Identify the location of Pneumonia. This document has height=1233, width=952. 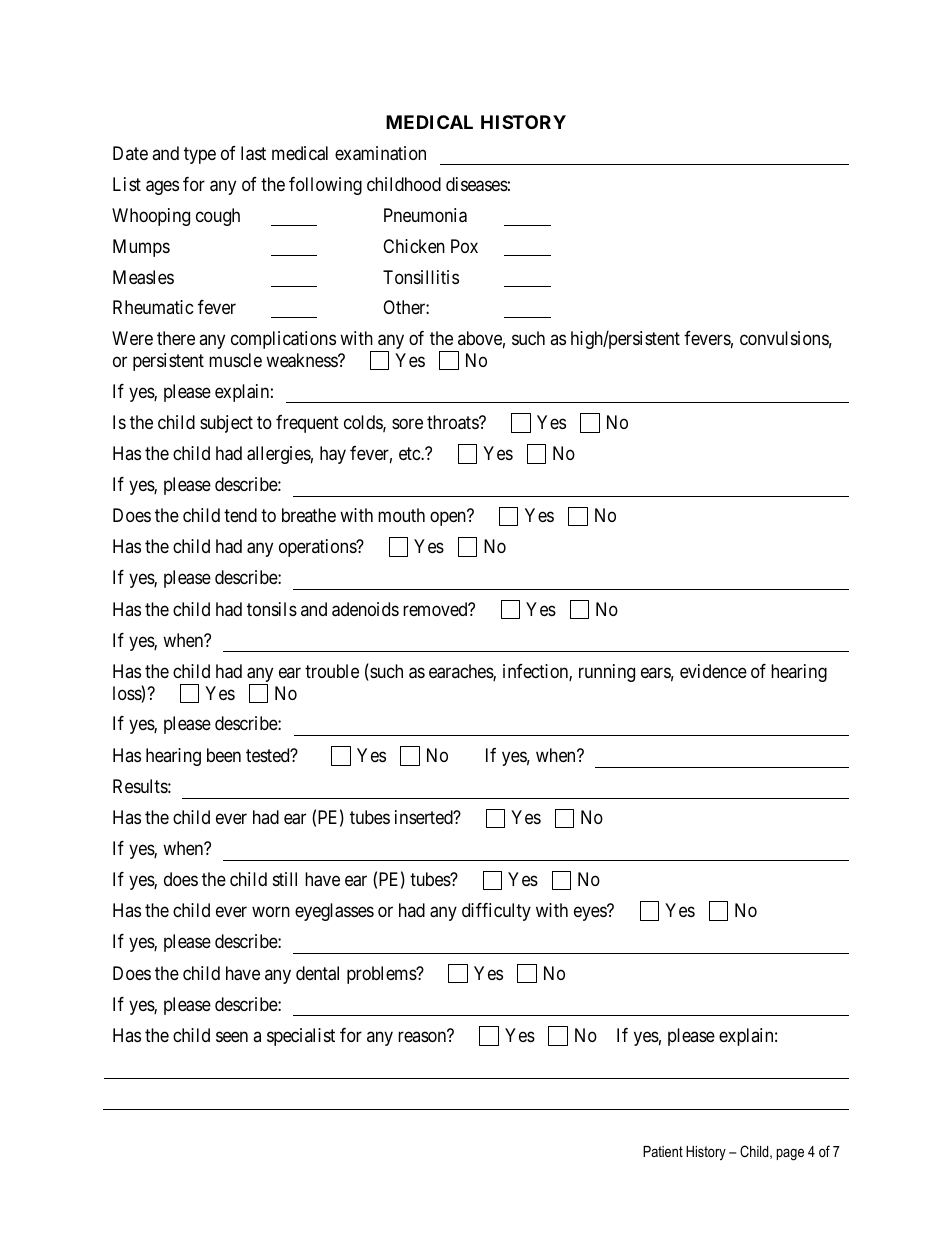
(425, 215).
